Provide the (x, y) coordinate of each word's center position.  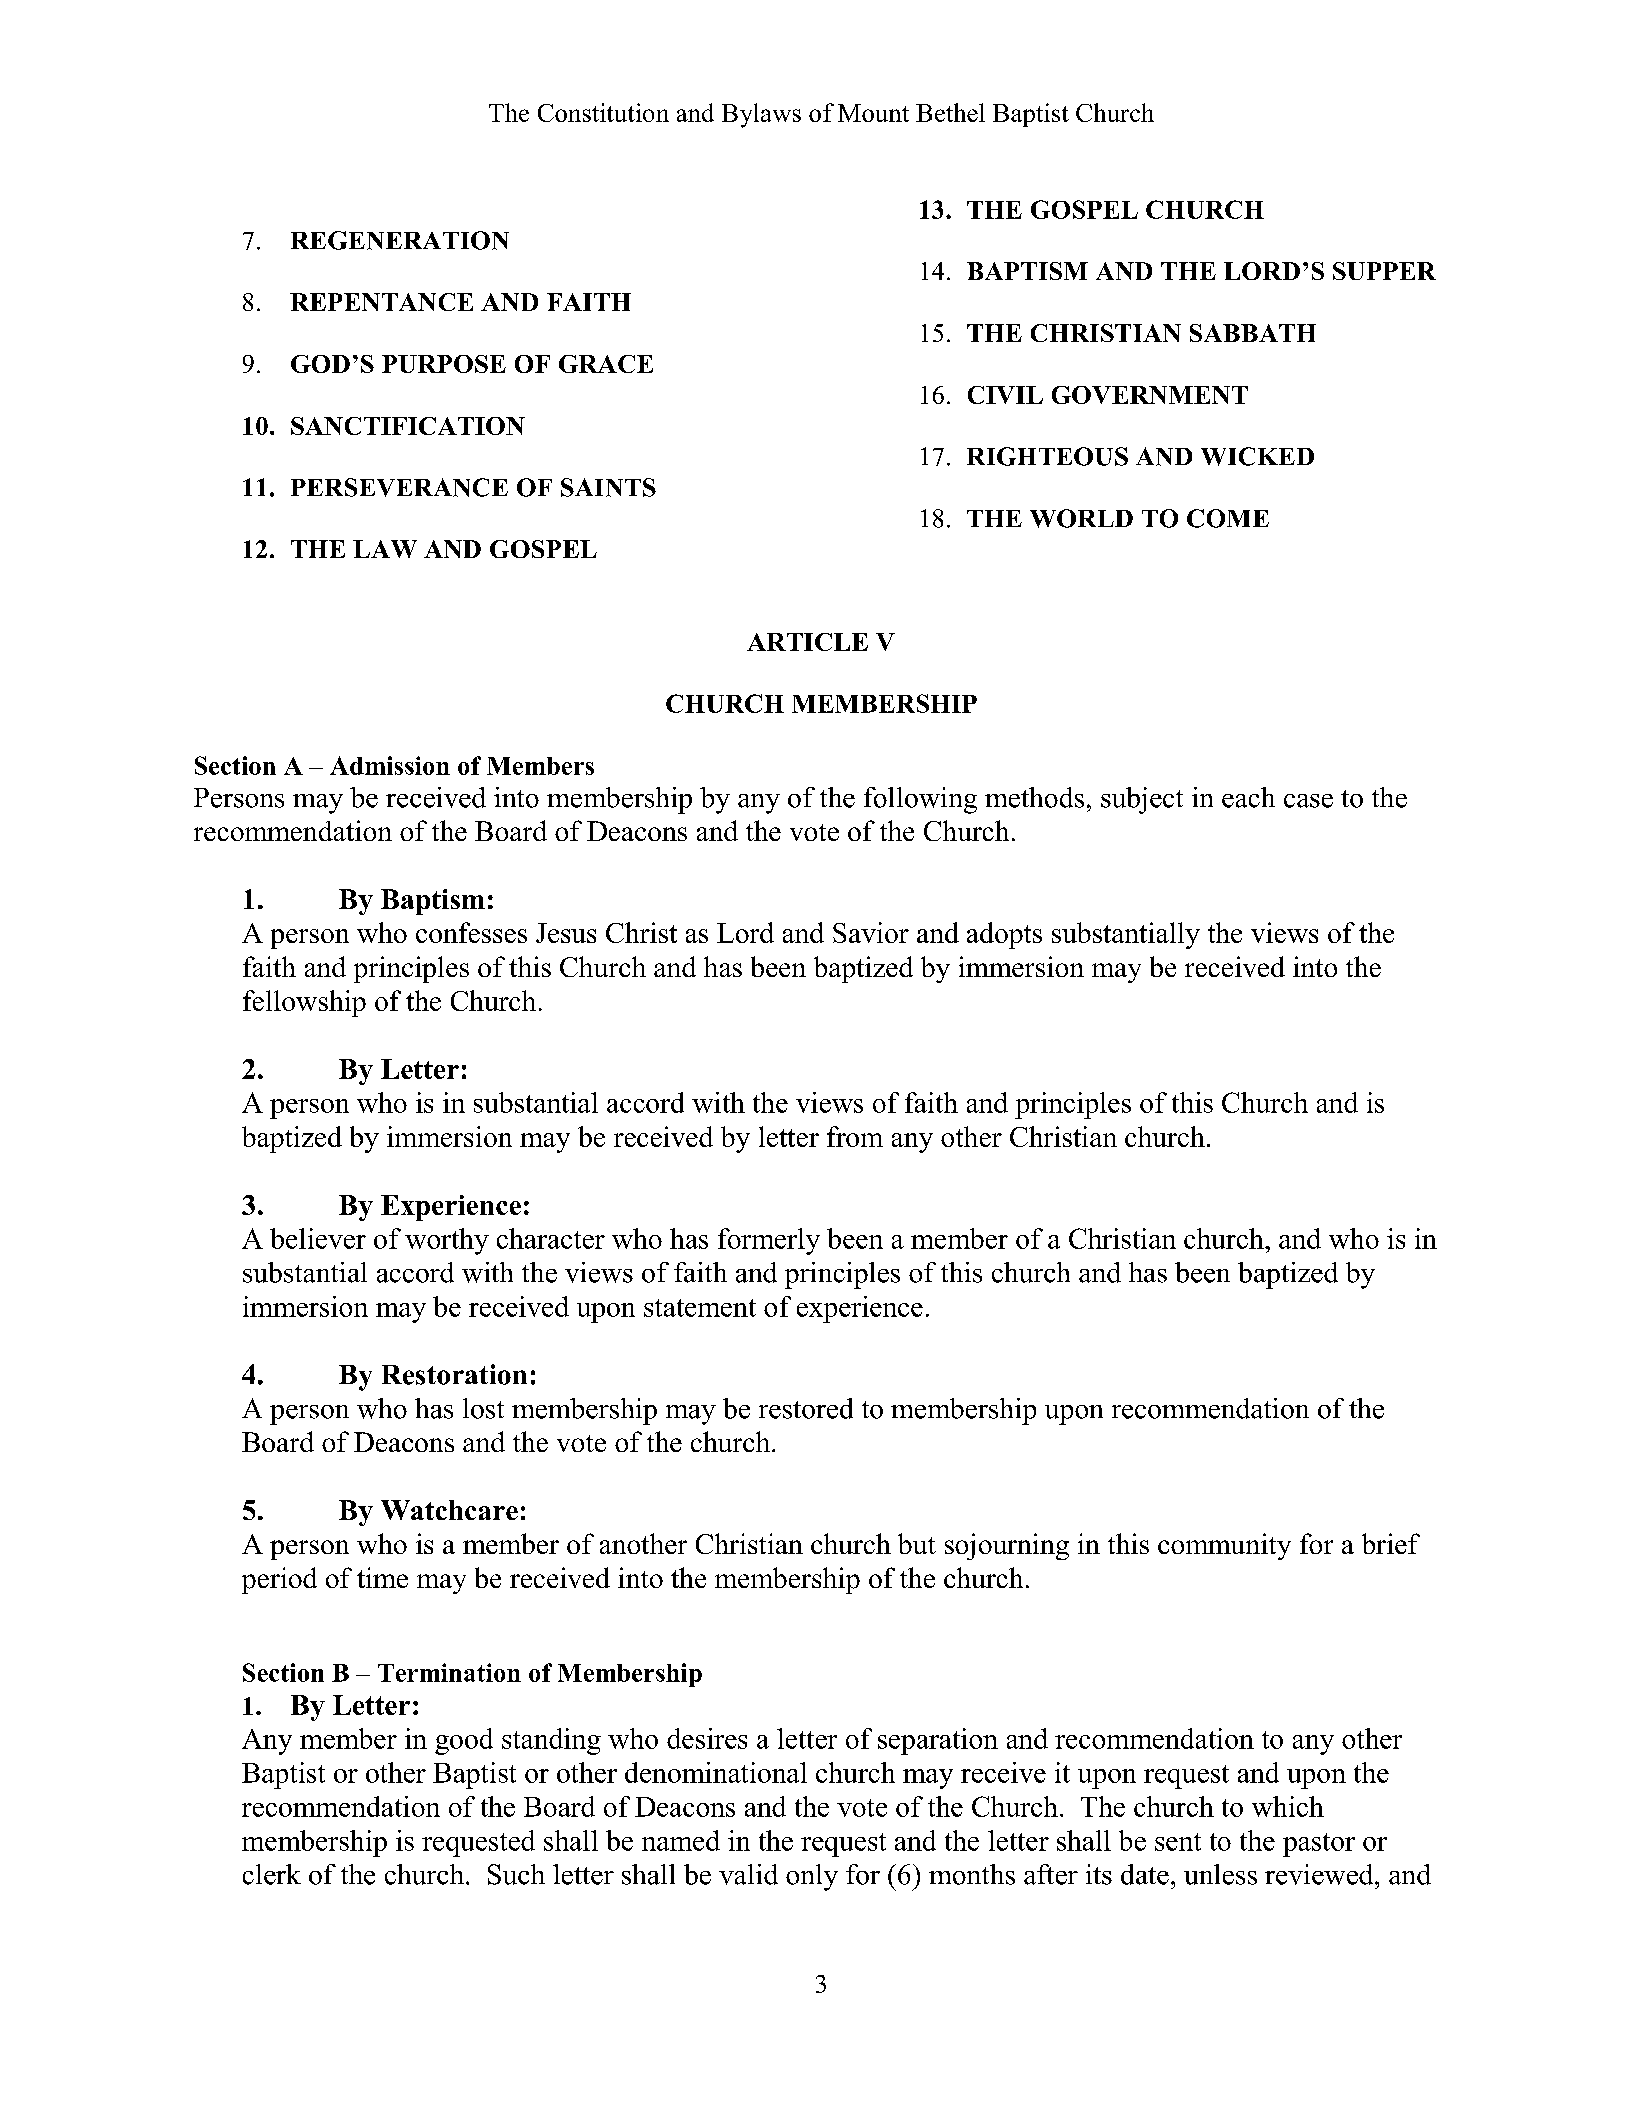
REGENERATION (400, 240)
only (812, 1877)
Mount (873, 113)
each (1248, 797)
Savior (871, 932)
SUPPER (1384, 271)
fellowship (304, 1003)
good (464, 1741)
